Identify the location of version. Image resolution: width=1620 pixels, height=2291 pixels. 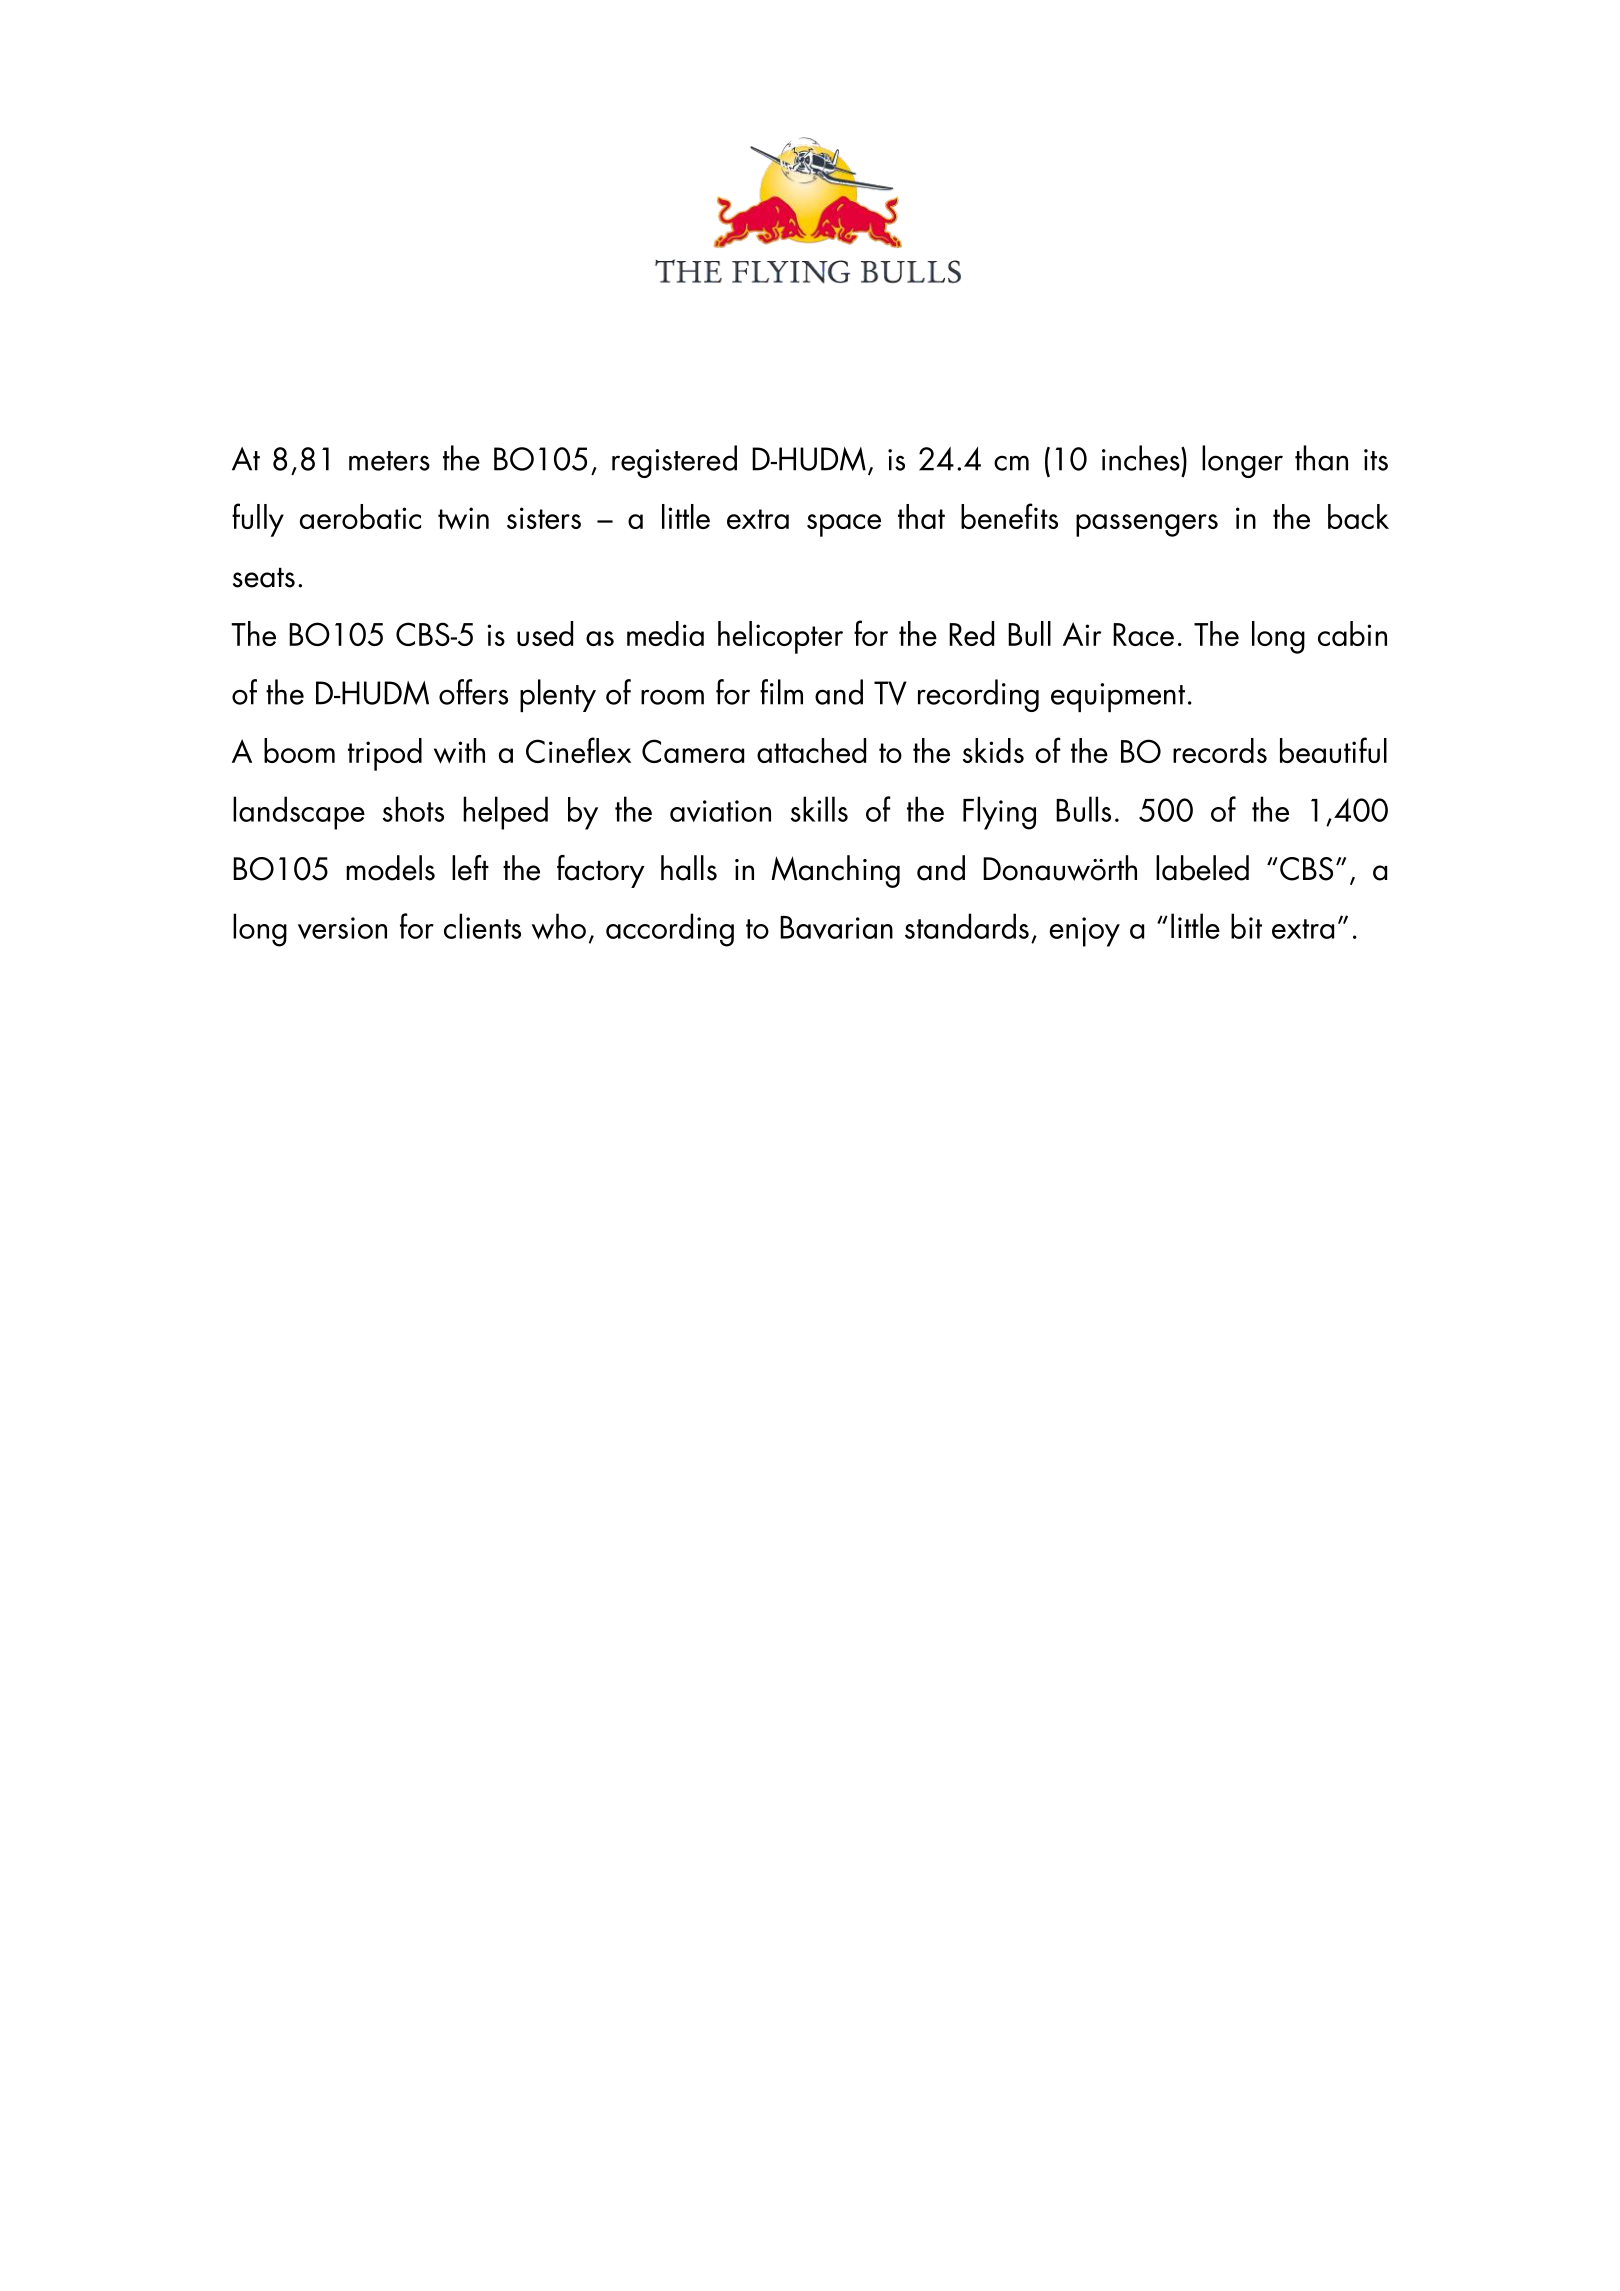
(342, 928).
